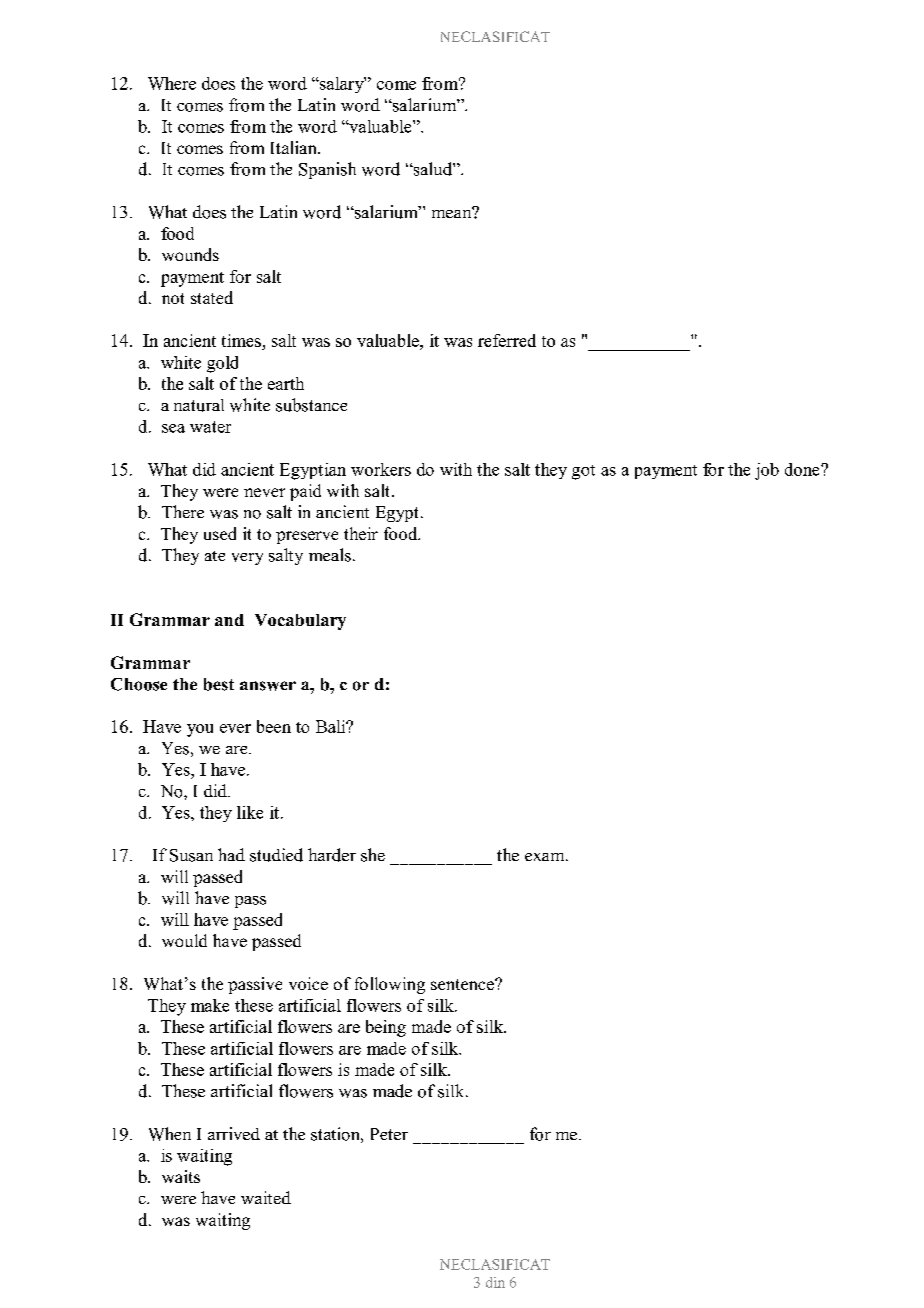 The height and width of the document is (1308, 924). Describe the element at coordinates (381, 469) in the document. I see `workers` at that location.
